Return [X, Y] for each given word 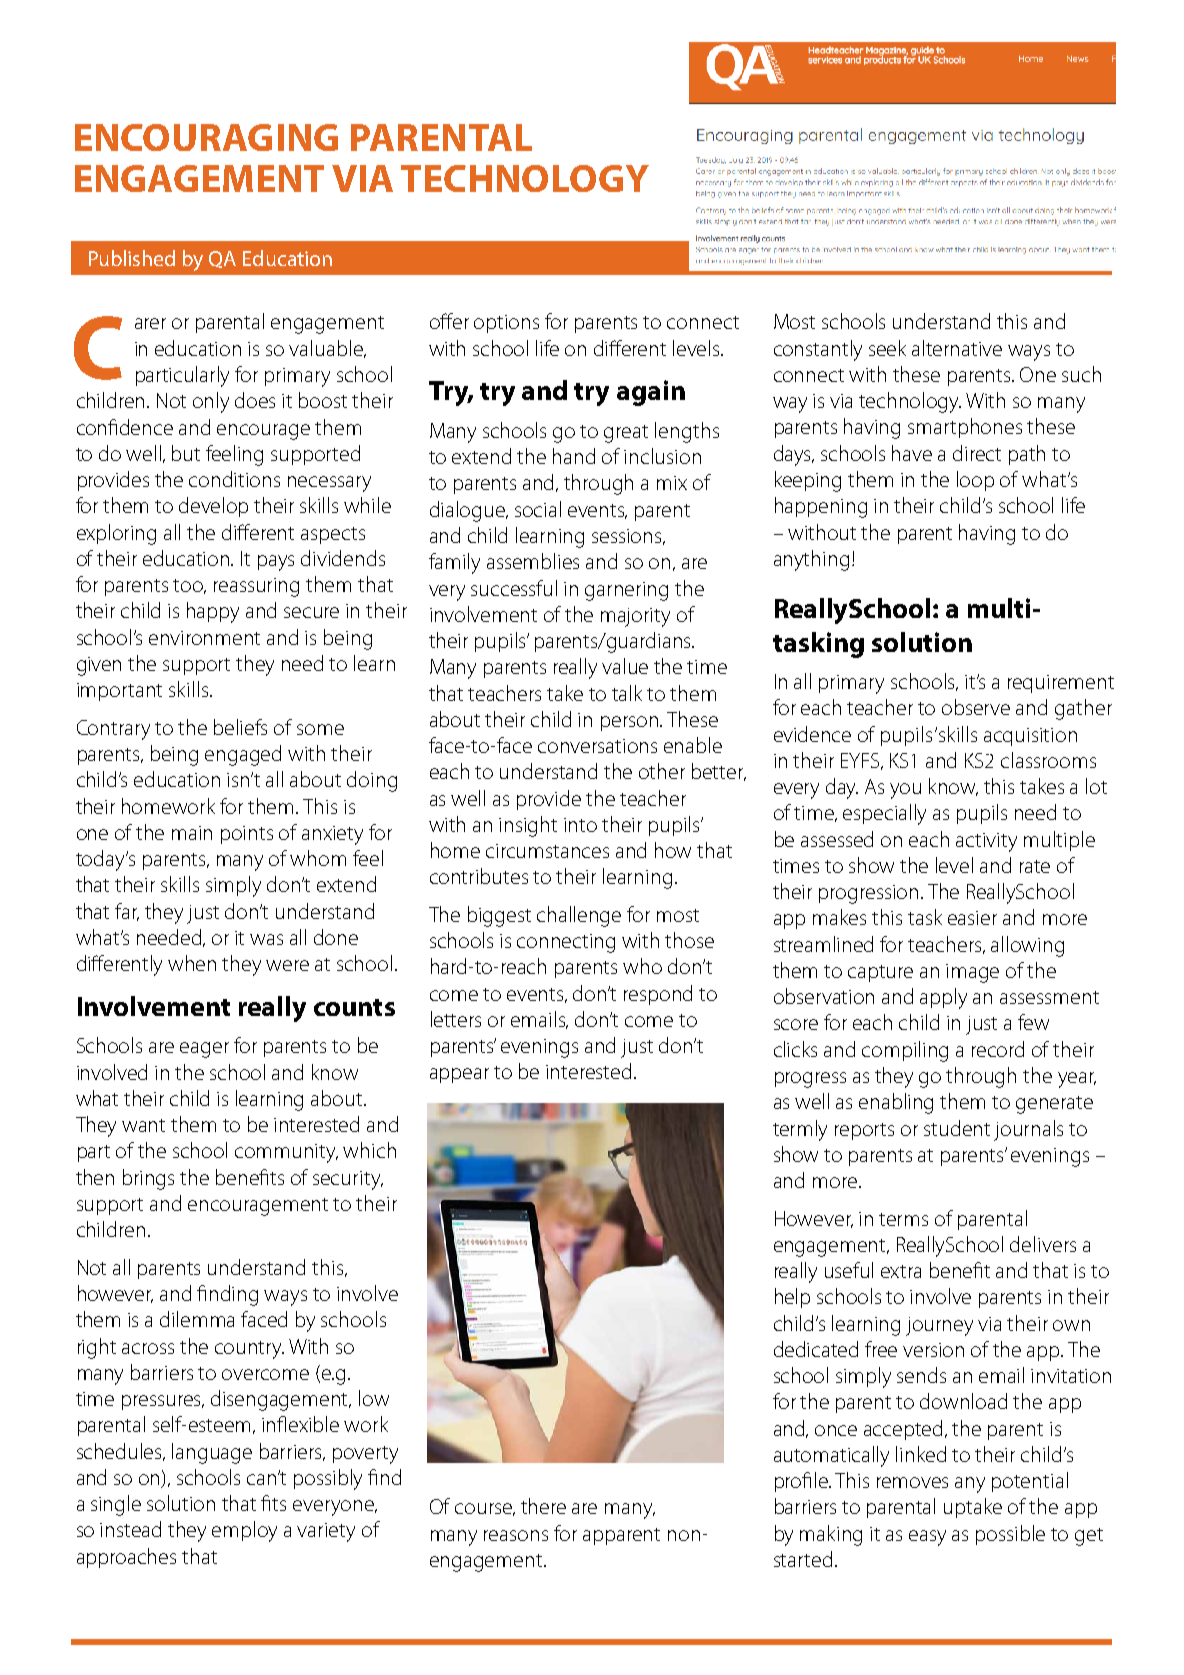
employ [244, 1531]
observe [976, 707]
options [506, 324]
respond [658, 995]
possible [1010, 1535]
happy [213, 612]
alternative [957, 348]
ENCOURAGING [206, 137]
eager [204, 1050]
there [543, 1506]
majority [635, 617]
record [998, 1049]
